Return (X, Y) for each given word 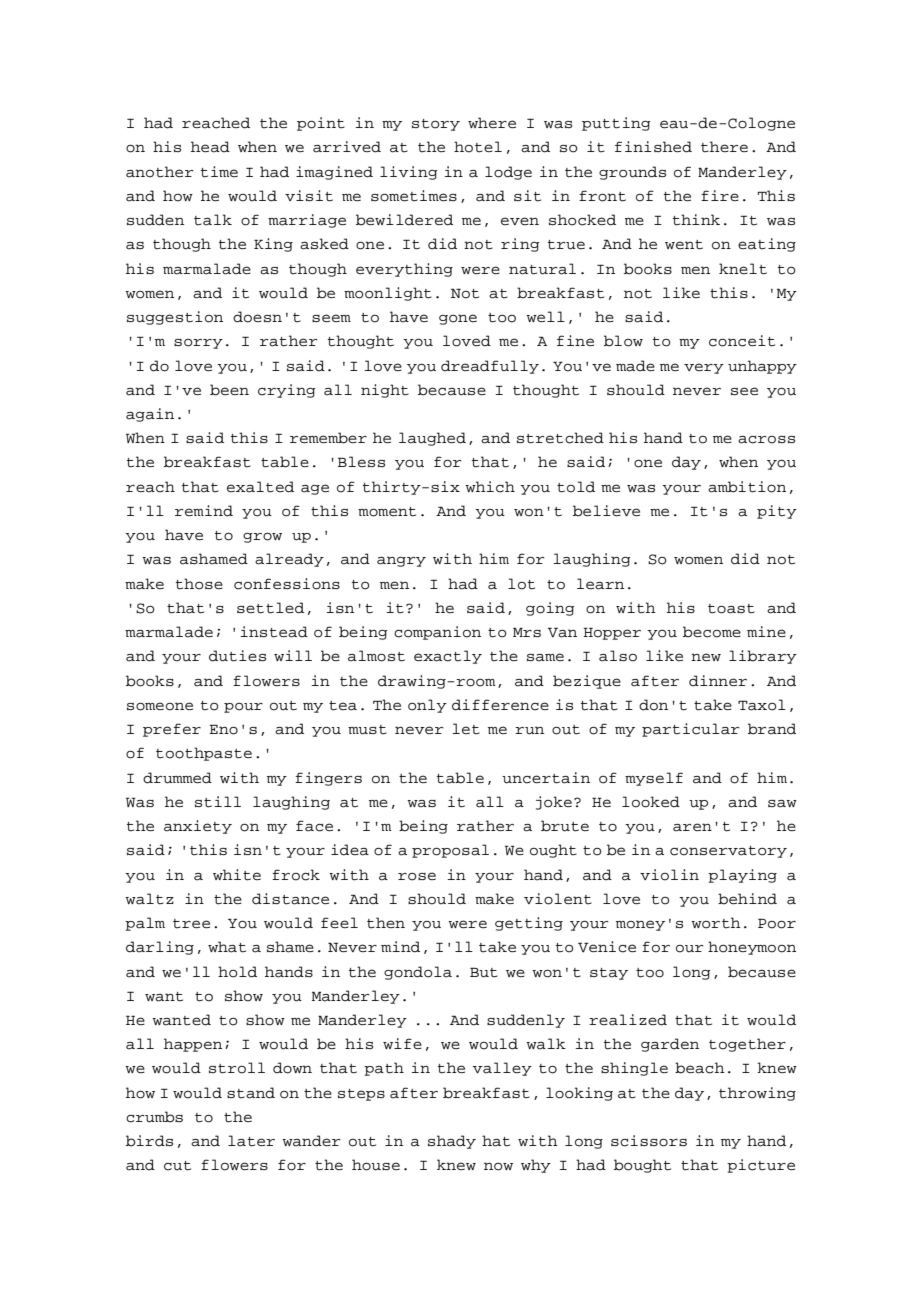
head (210, 147)
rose (417, 876)
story (436, 125)
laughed (432, 439)
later (251, 1141)
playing (742, 876)
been (229, 390)
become (712, 632)
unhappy (762, 367)
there (724, 147)
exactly (448, 657)
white (237, 875)
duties (237, 656)
